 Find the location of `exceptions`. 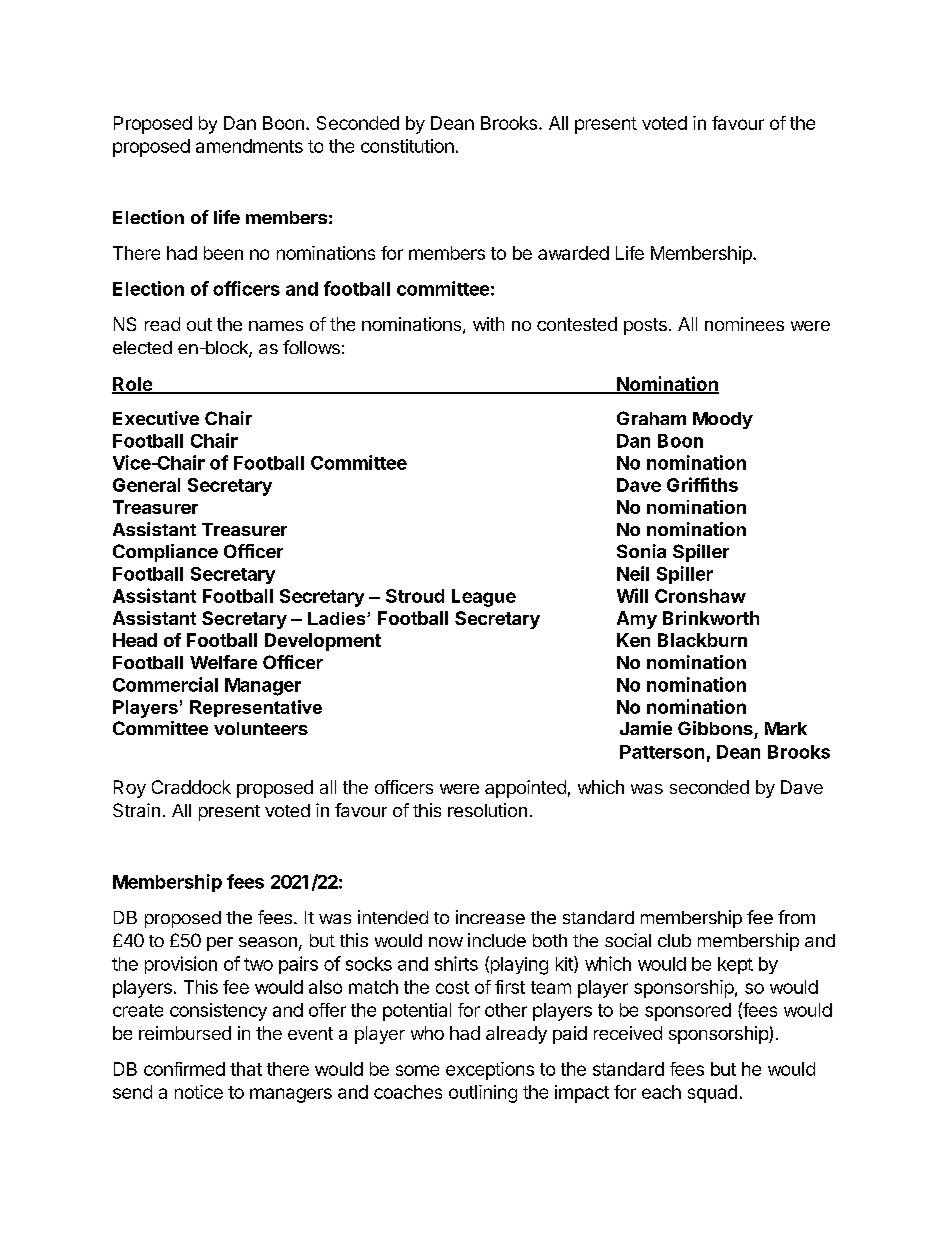

exceptions is located at coordinates (490, 1071).
